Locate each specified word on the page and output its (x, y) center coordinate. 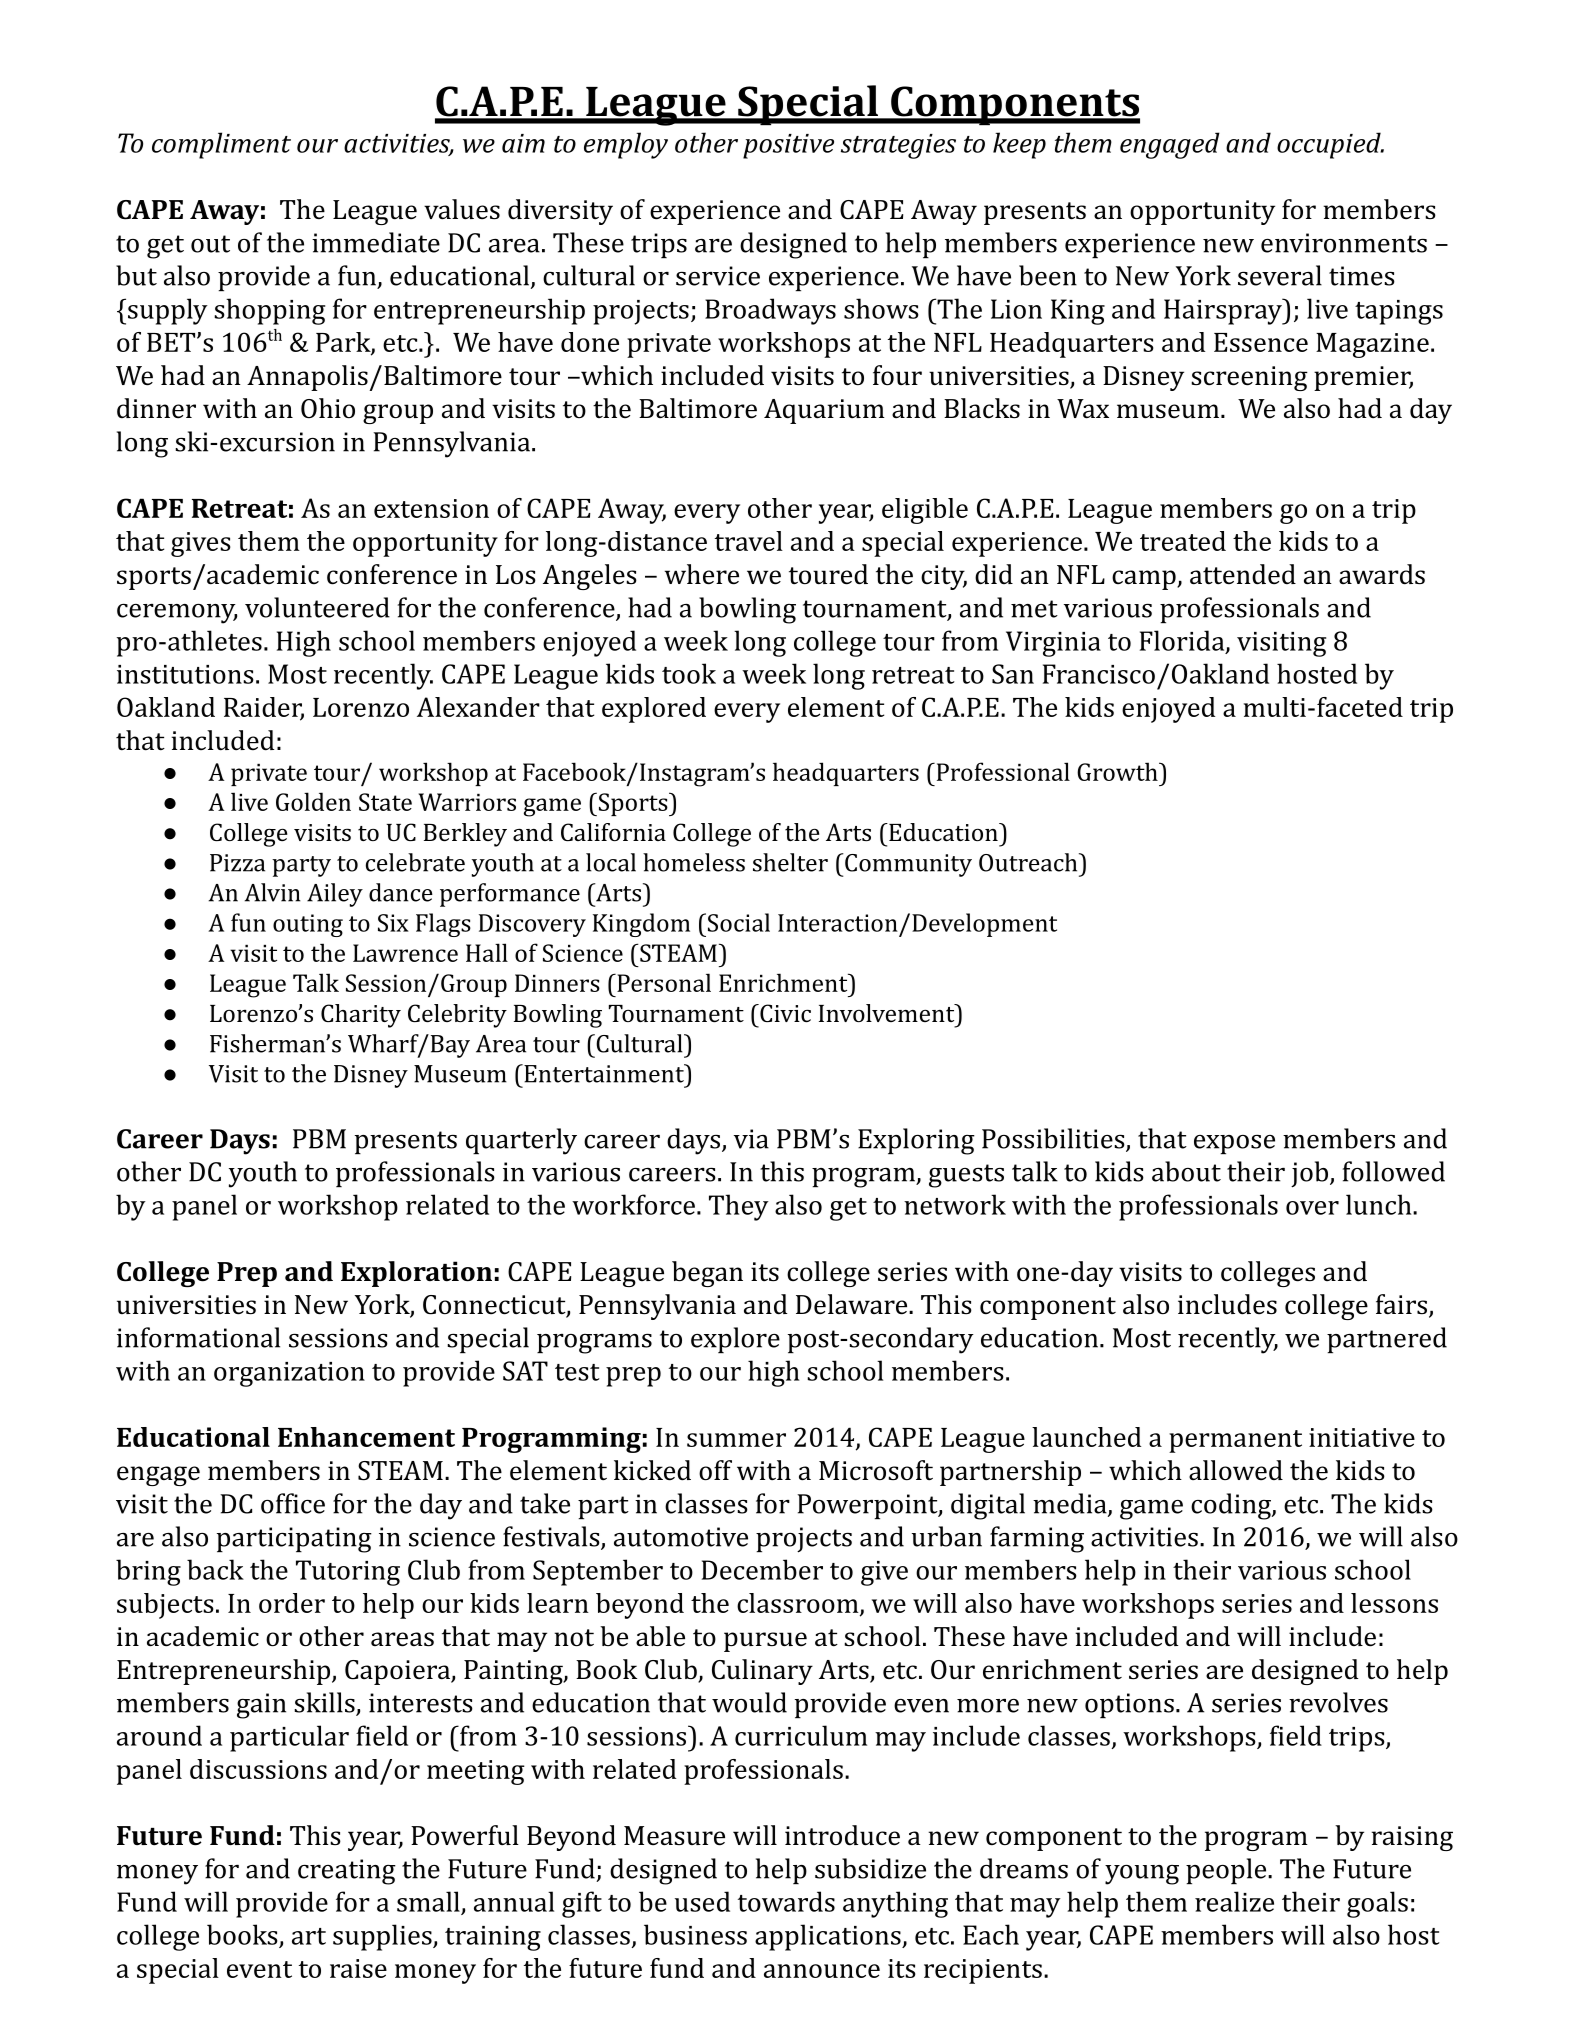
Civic (784, 1013)
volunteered (317, 607)
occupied (1330, 145)
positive (788, 146)
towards (786, 1901)
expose (1234, 1144)
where (702, 574)
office (293, 1503)
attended (1243, 574)
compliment (221, 145)
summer (736, 1440)
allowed (1236, 1470)
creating (347, 1872)
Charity (361, 1016)
